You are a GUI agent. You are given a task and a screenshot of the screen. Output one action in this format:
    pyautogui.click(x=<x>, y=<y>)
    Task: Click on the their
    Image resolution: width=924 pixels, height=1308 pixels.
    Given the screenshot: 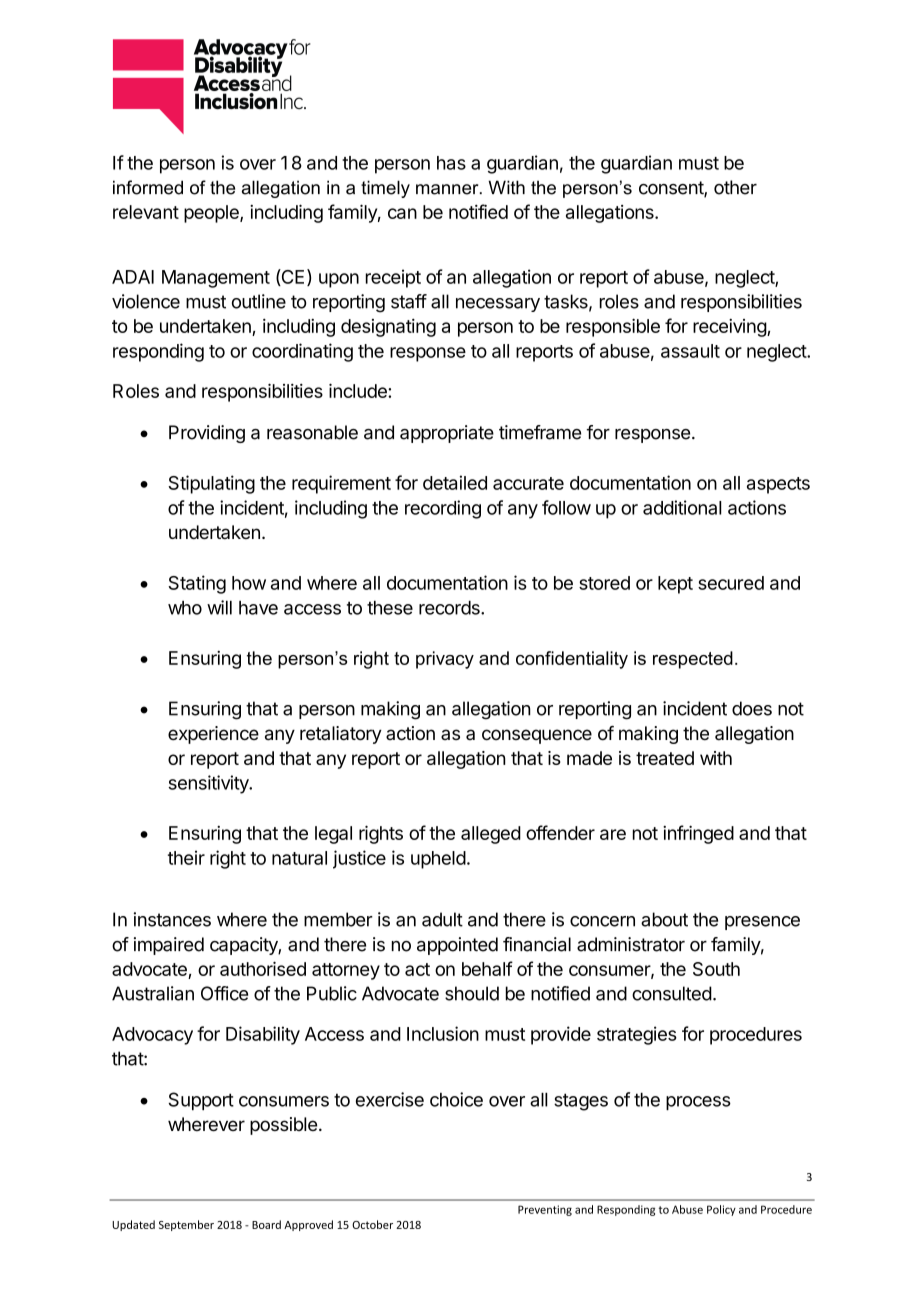 What is the action you would take?
    pyautogui.click(x=186, y=857)
